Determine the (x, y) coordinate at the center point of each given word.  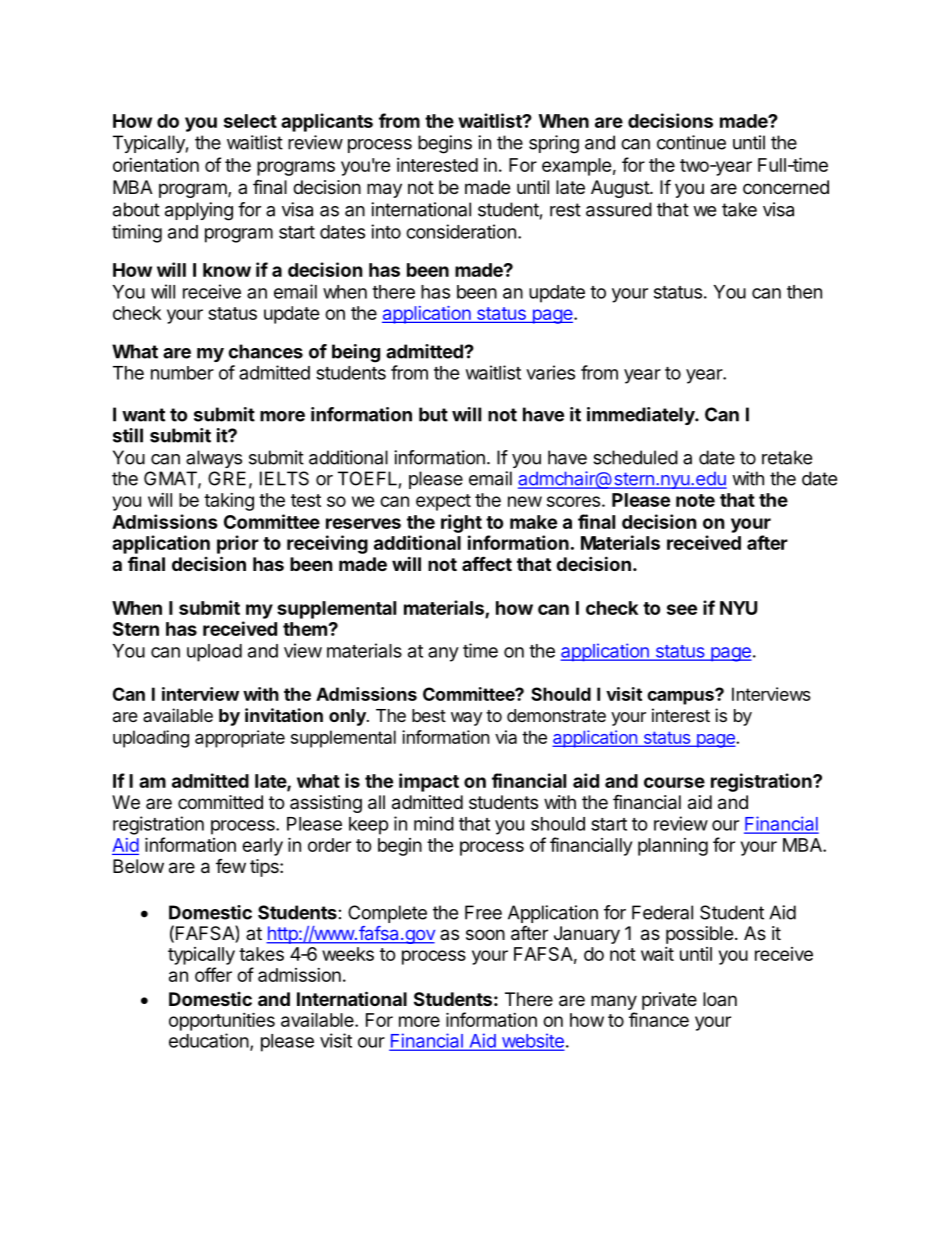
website (531, 1041)
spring (554, 144)
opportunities (222, 1021)
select (250, 121)
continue (691, 142)
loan (720, 999)
